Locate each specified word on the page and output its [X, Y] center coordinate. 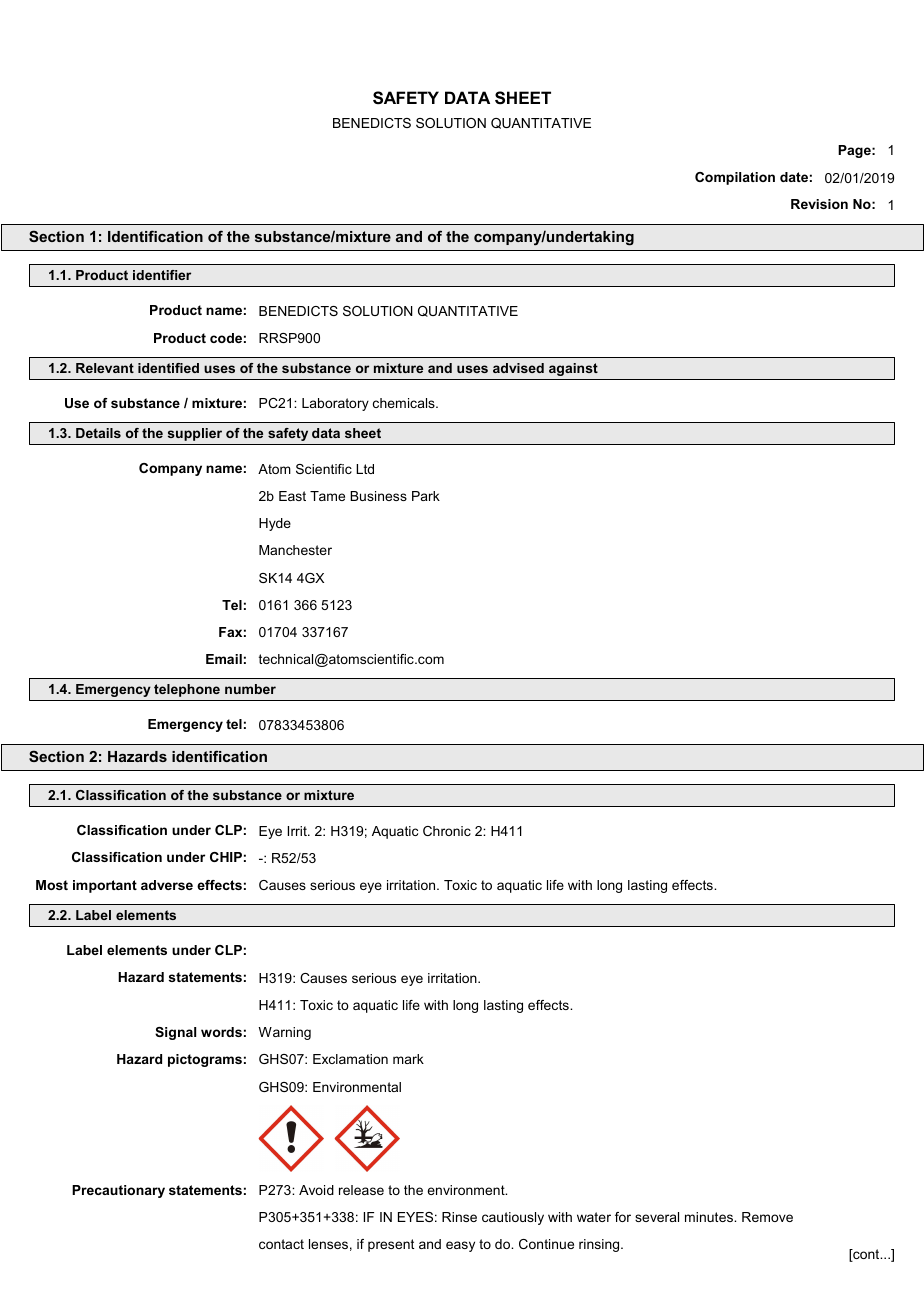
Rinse [459, 1217]
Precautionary [118, 1191]
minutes [710, 1217]
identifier [162, 275]
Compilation [735, 178]
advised [518, 368]
